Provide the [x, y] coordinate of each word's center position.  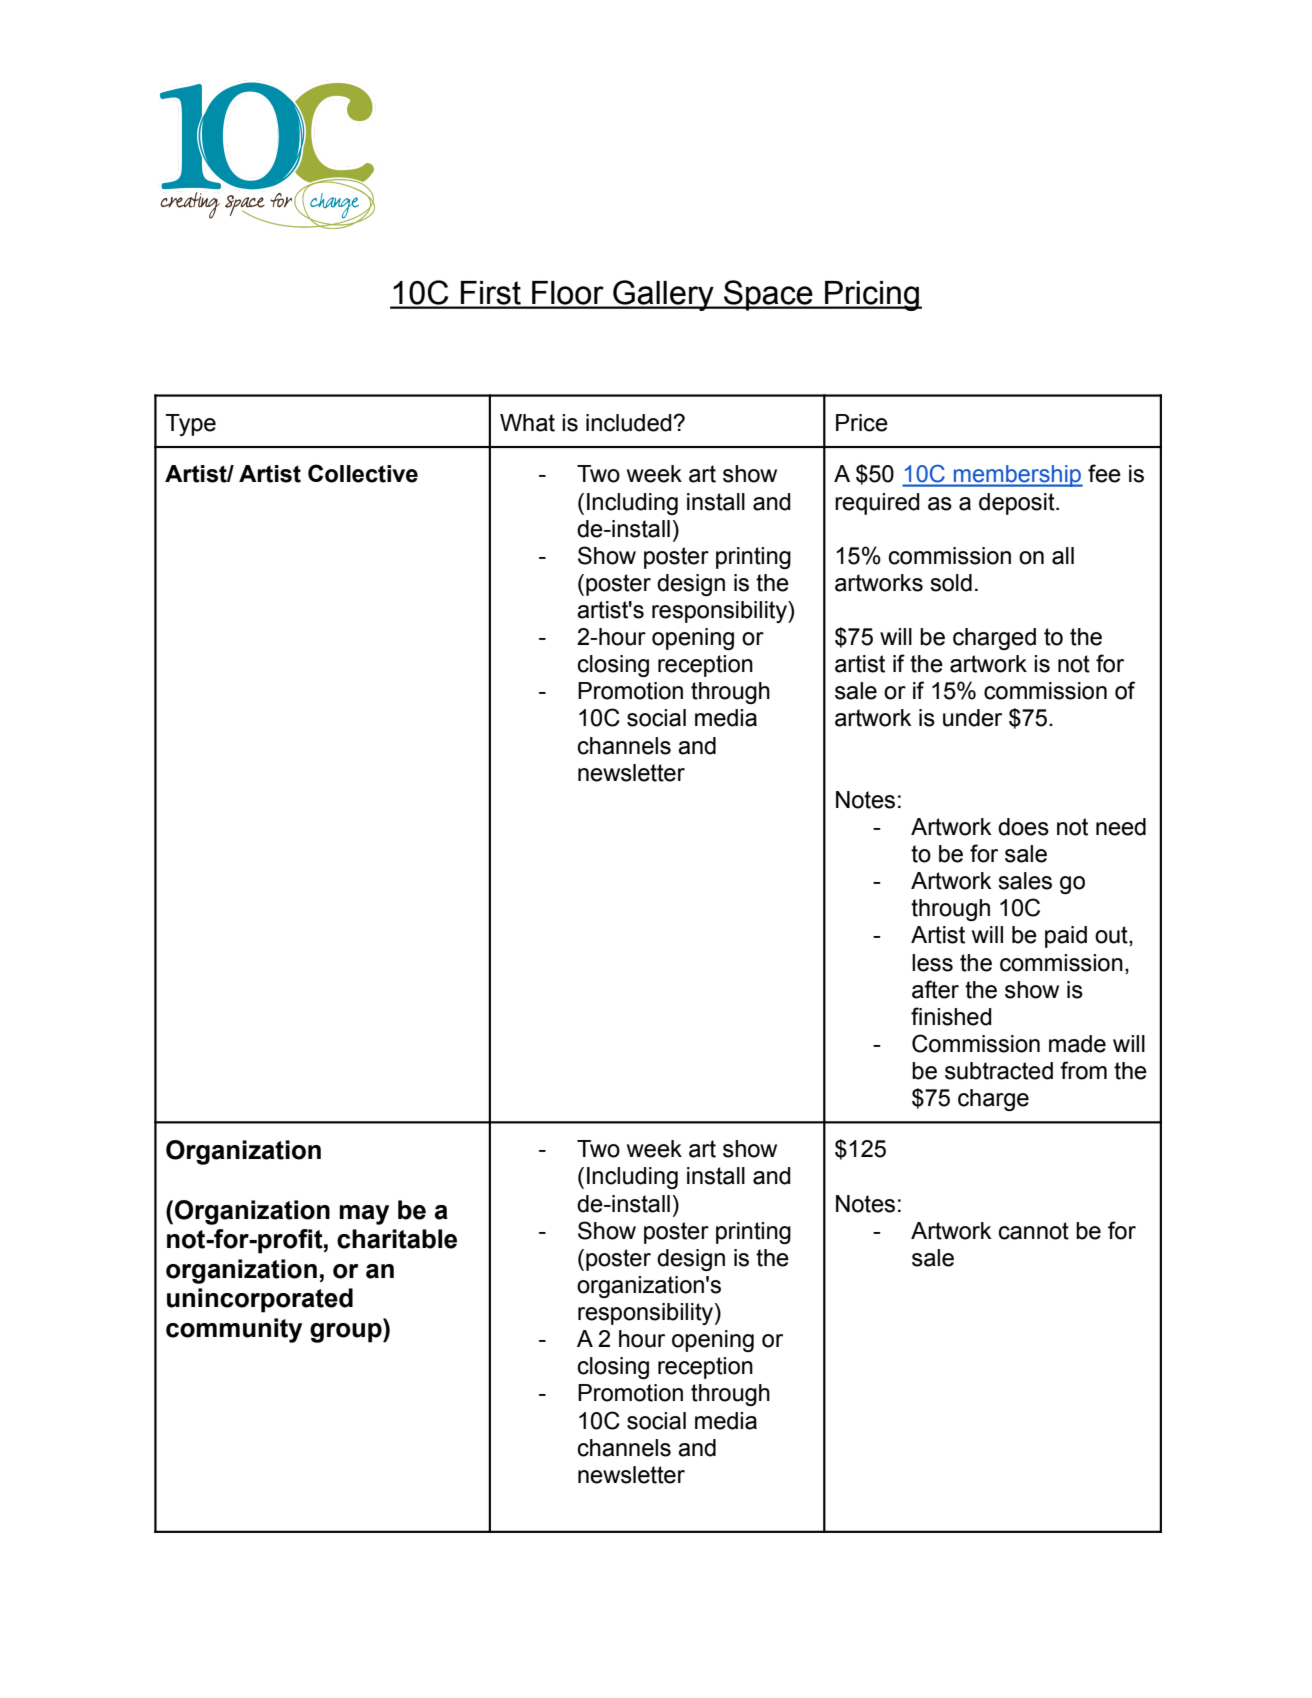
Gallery [663, 295]
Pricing [872, 296]
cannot [1034, 1231]
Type [190, 425]
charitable [397, 1239]
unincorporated [260, 1300]
